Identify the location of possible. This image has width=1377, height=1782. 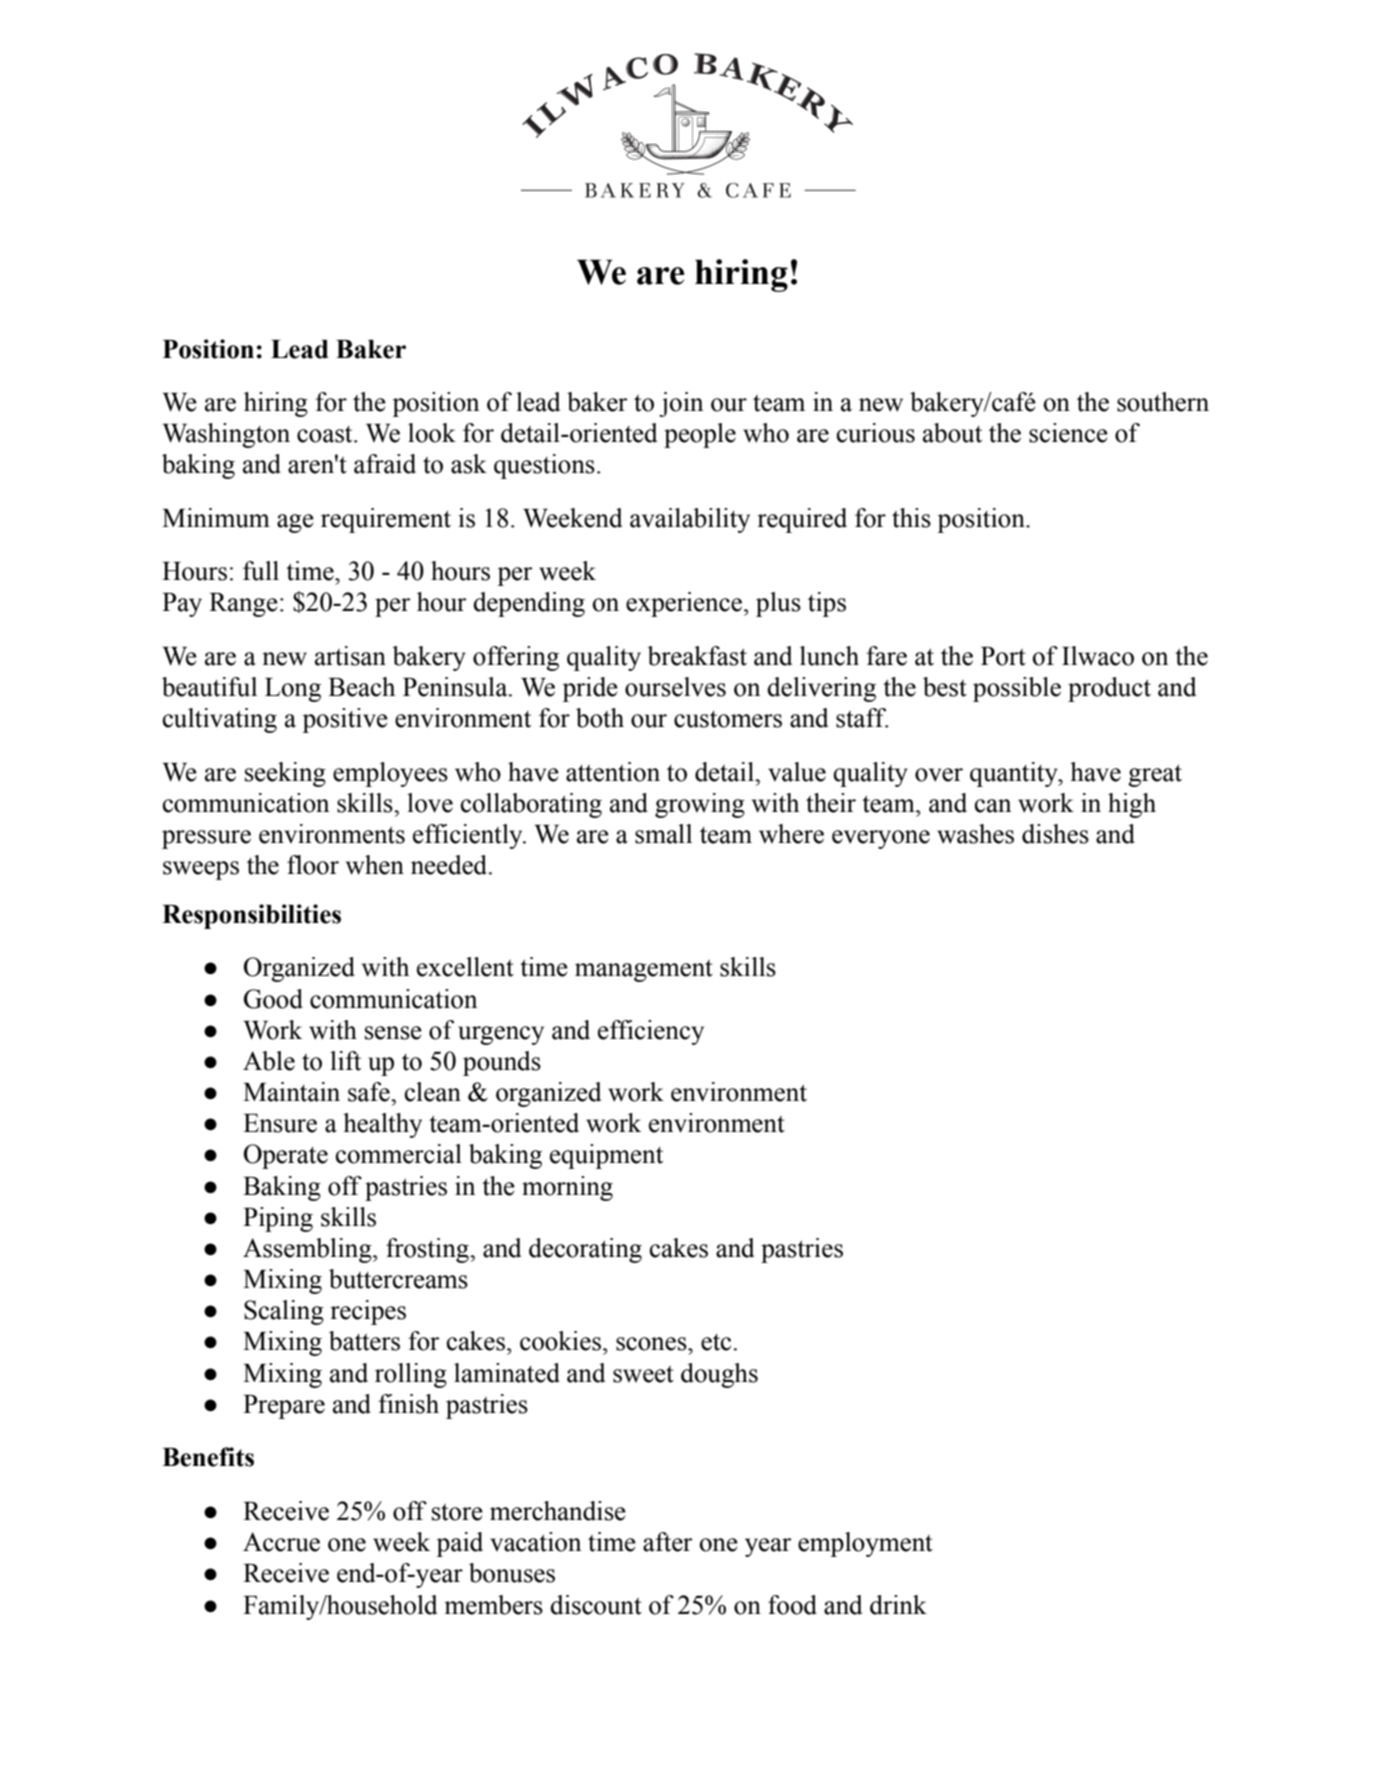
(1017, 689).
